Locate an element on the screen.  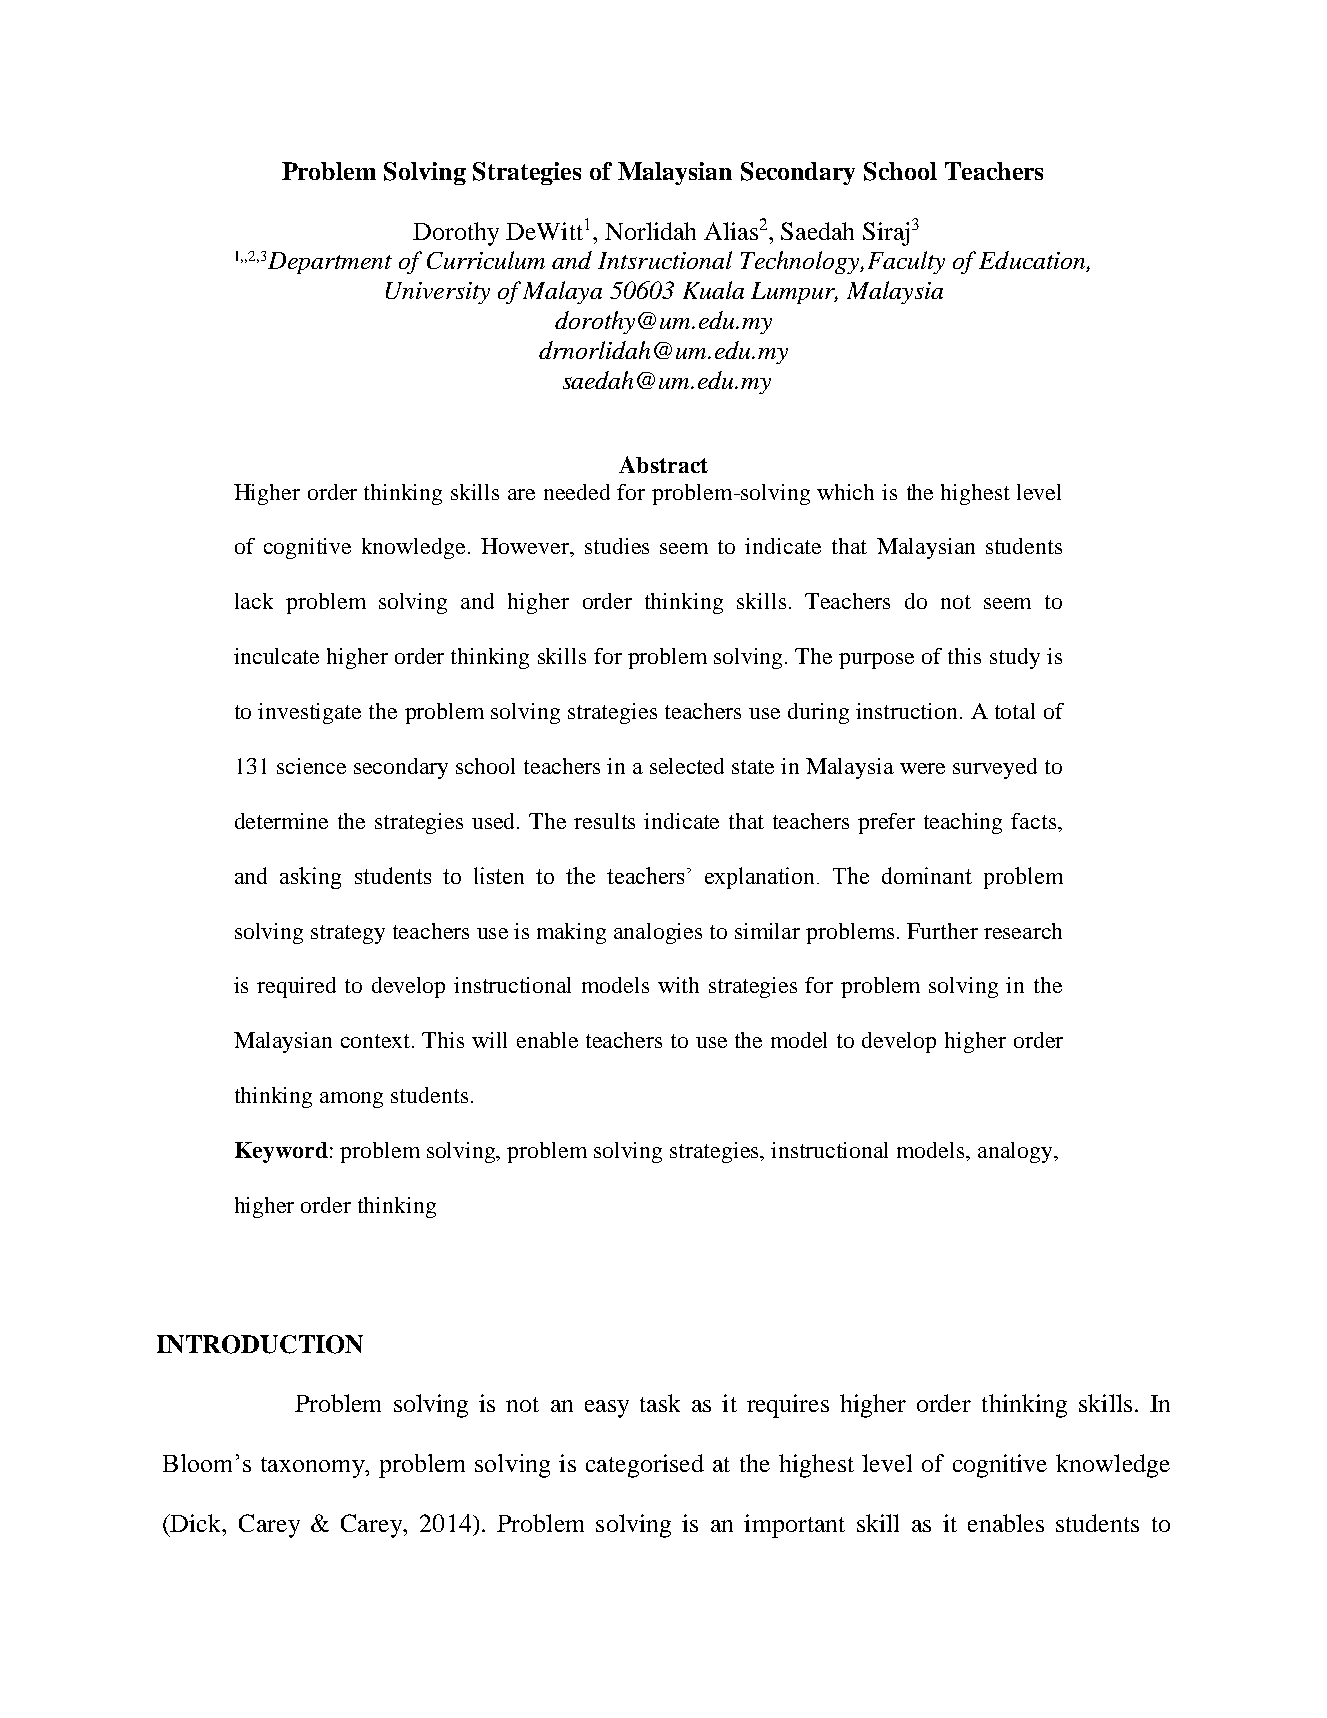
taxonomy is located at coordinates (314, 1467).
